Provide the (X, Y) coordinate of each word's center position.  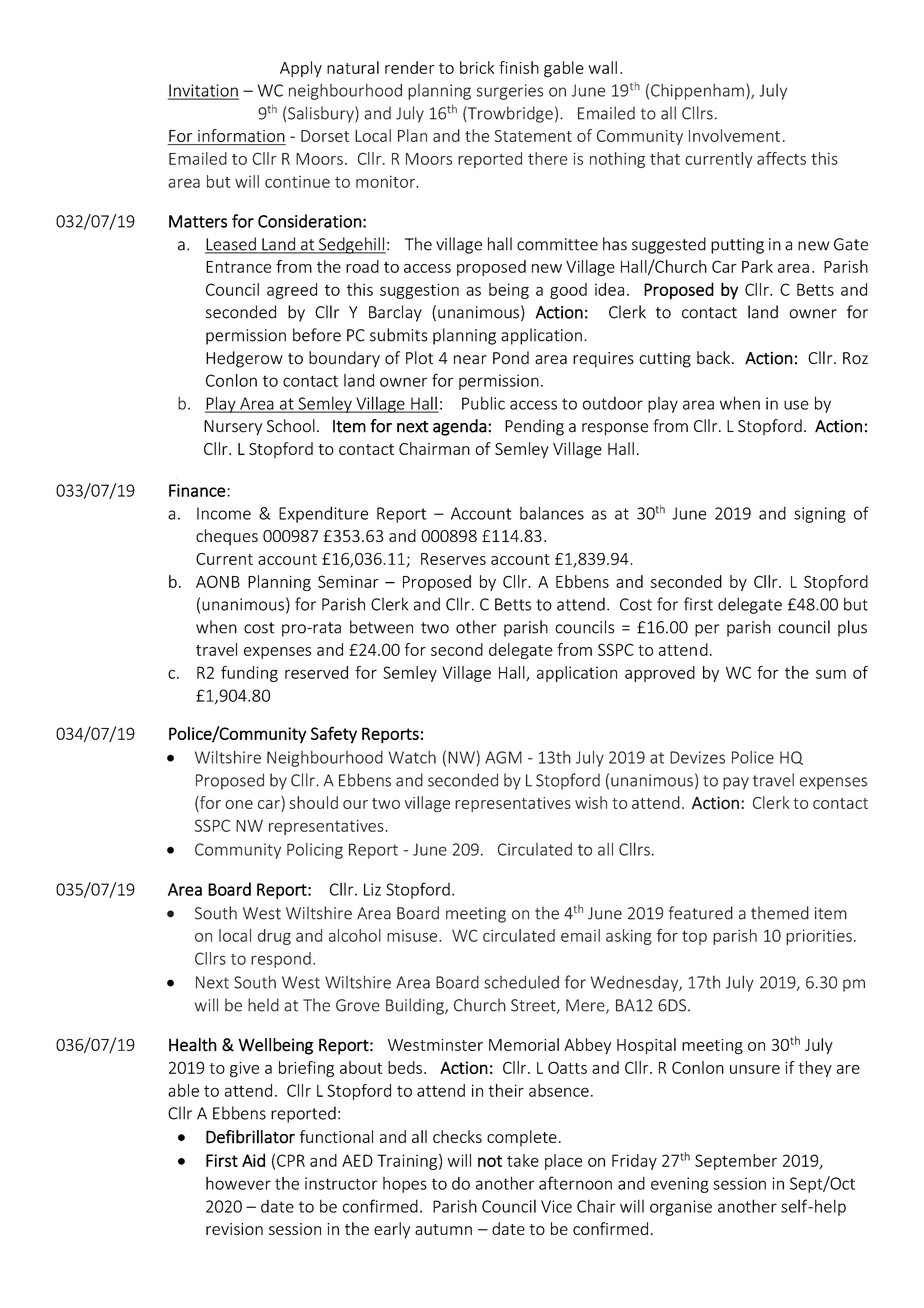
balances (552, 513)
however (238, 1183)
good (568, 291)
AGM (503, 757)
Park (757, 266)
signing (820, 515)
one (239, 804)
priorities (819, 937)
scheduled (521, 982)
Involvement (734, 135)
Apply (301, 69)
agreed (292, 291)
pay (736, 783)
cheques (227, 537)
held (263, 1005)
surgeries (509, 92)
